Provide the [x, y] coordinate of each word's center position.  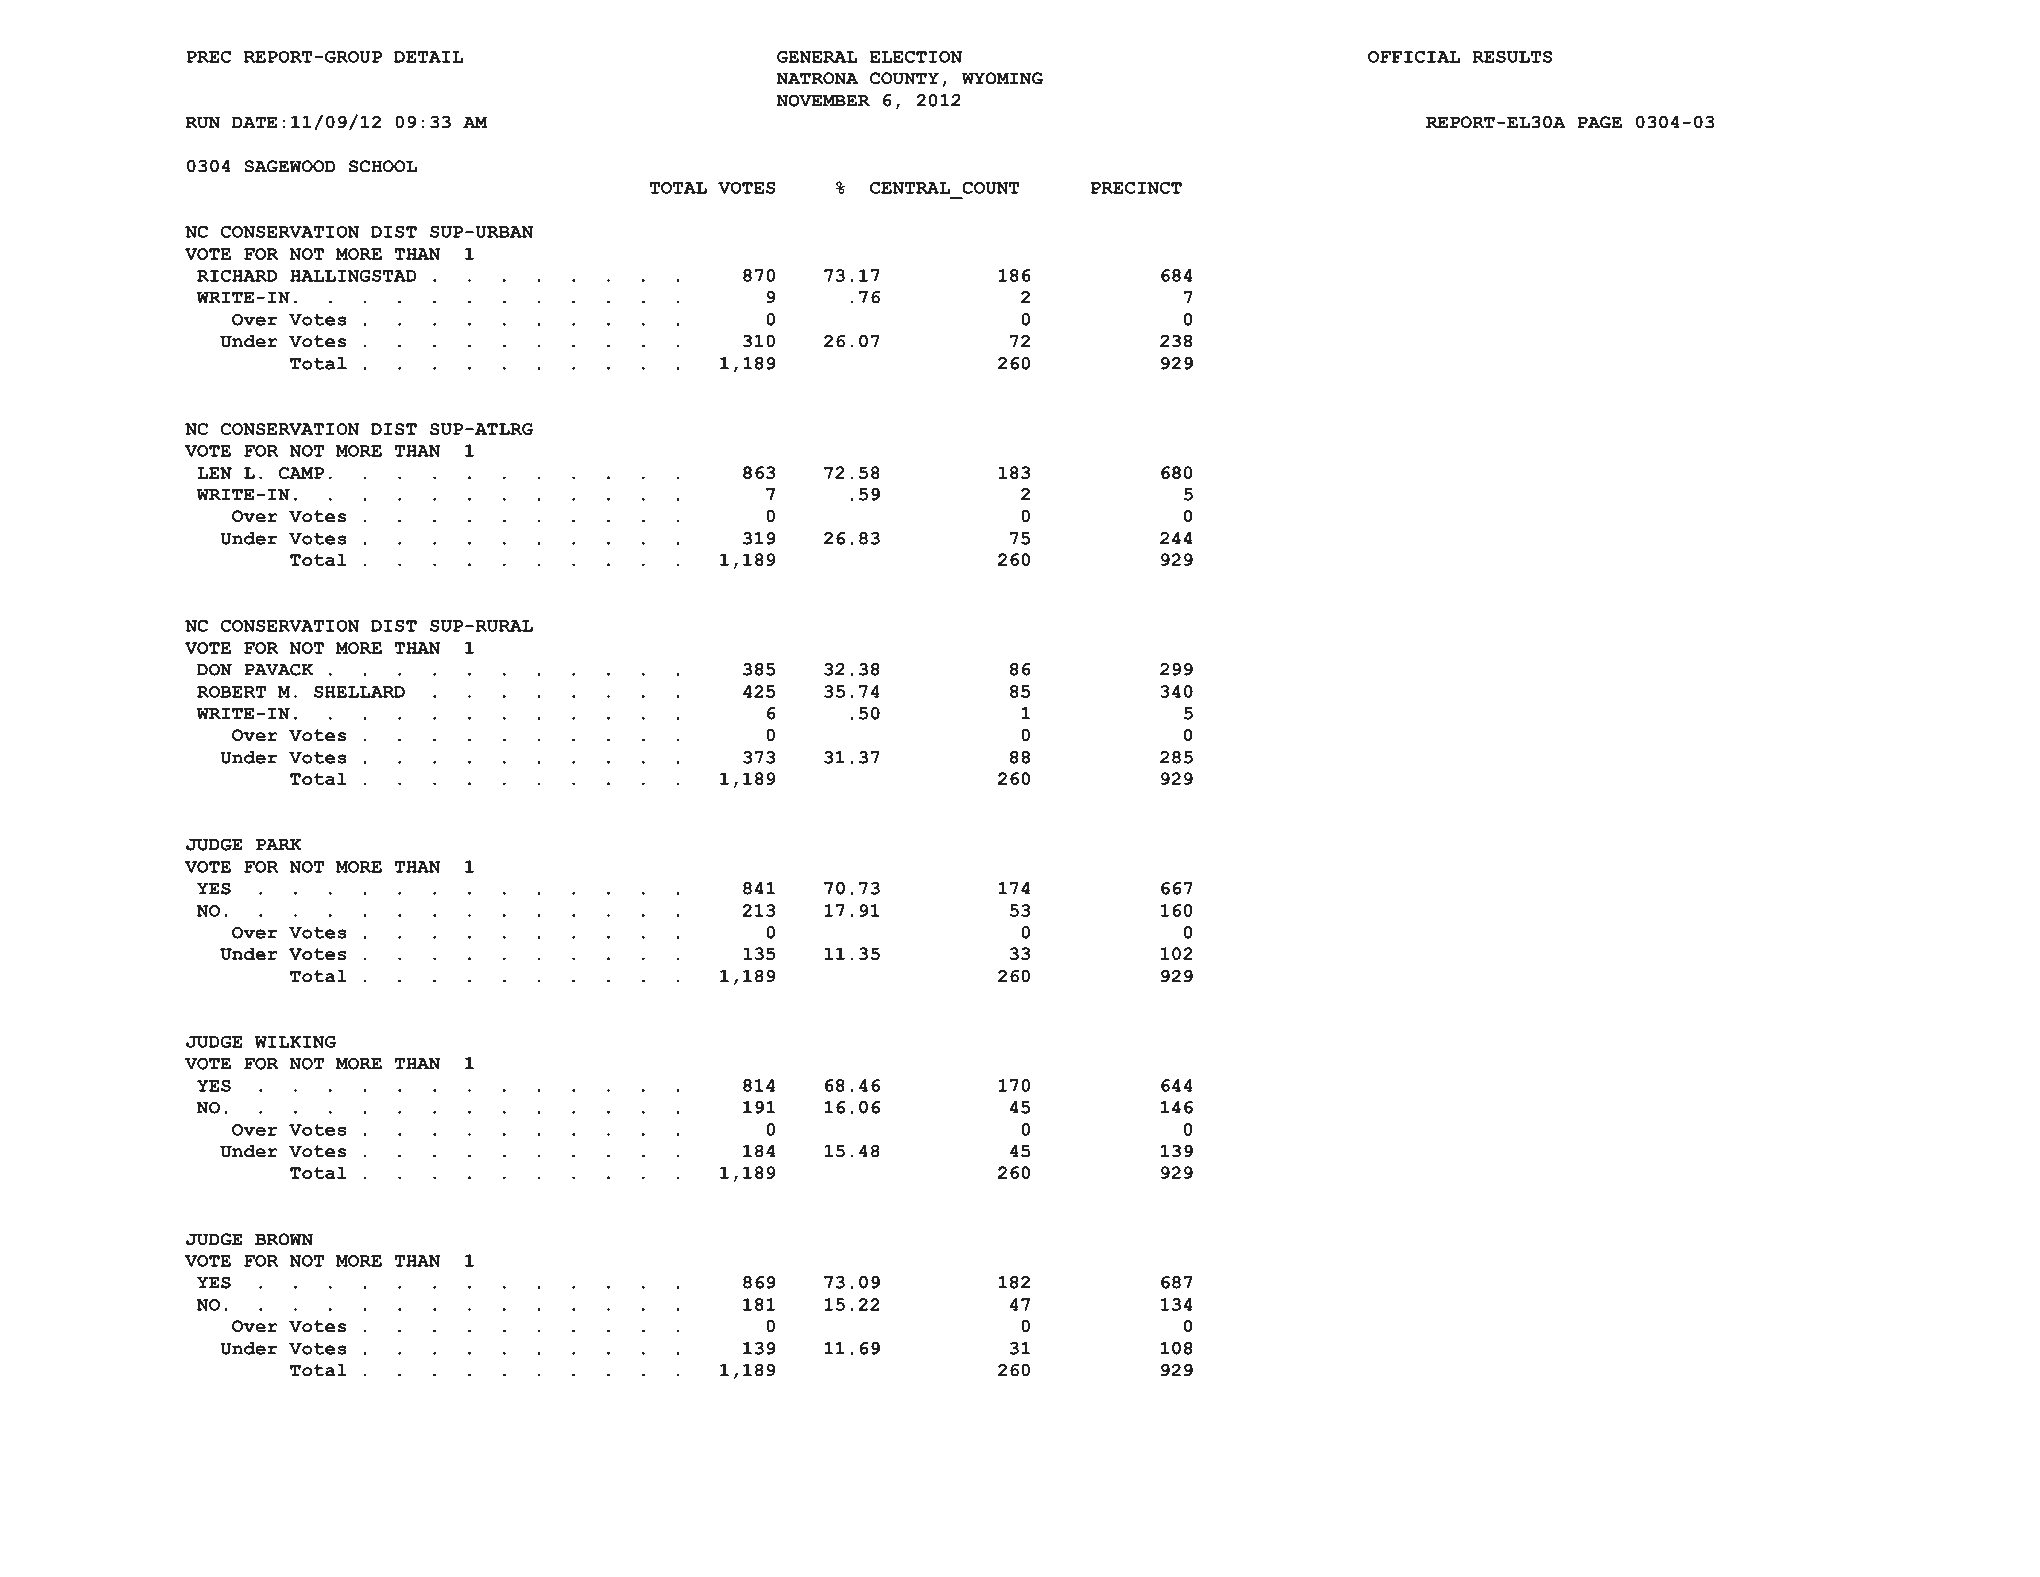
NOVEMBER [823, 100]
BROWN [284, 1239]
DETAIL [428, 57]
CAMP [301, 473]
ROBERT [231, 692]
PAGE [1599, 122]
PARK [279, 845]
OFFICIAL [1414, 57]
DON [214, 669]
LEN [214, 473]
